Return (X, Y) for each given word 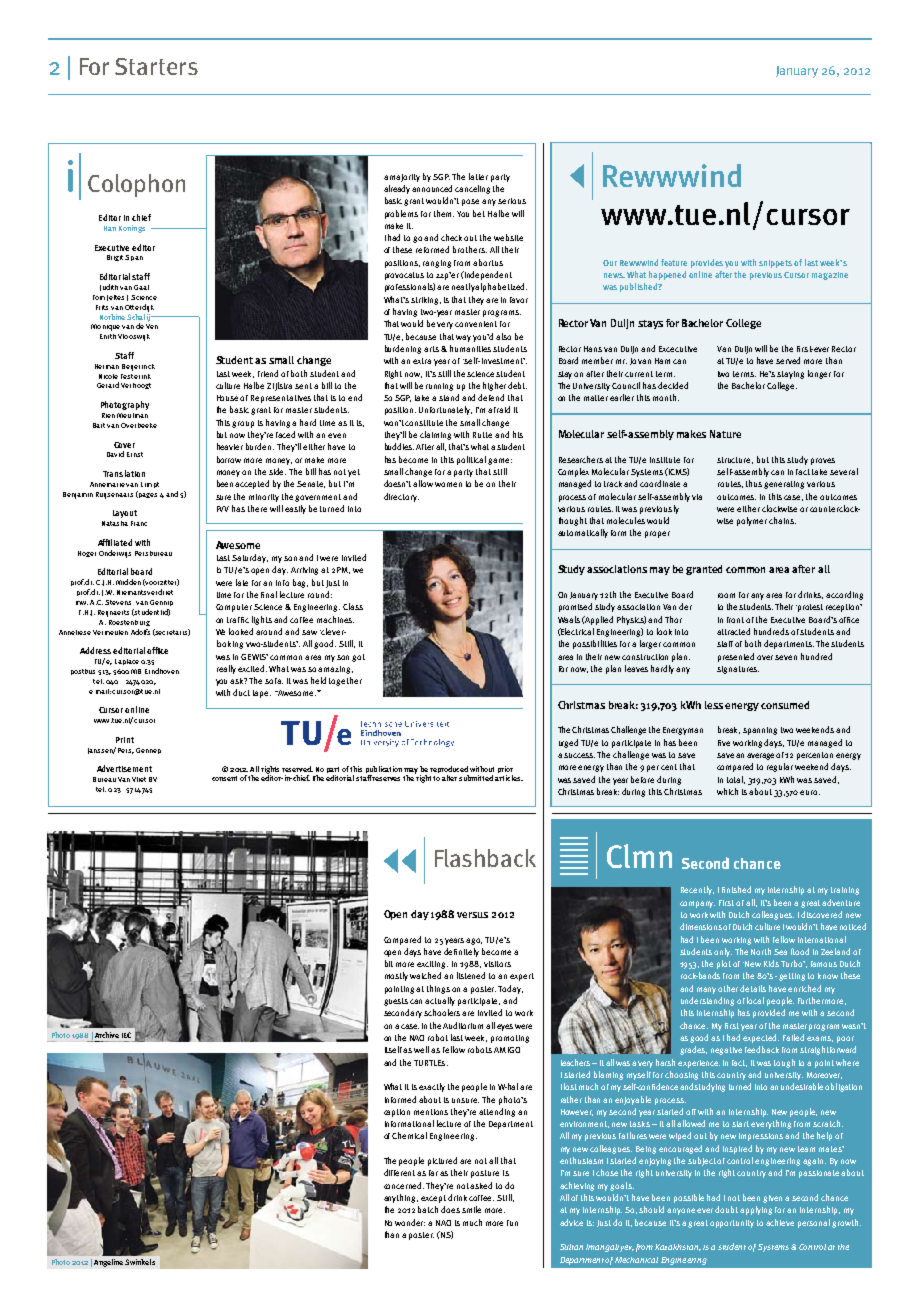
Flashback (485, 858)
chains (782, 520)
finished (736, 889)
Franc (139, 523)
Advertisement (124, 768)
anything (401, 1198)
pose (470, 202)
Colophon (136, 185)
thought (573, 521)
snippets (775, 264)
